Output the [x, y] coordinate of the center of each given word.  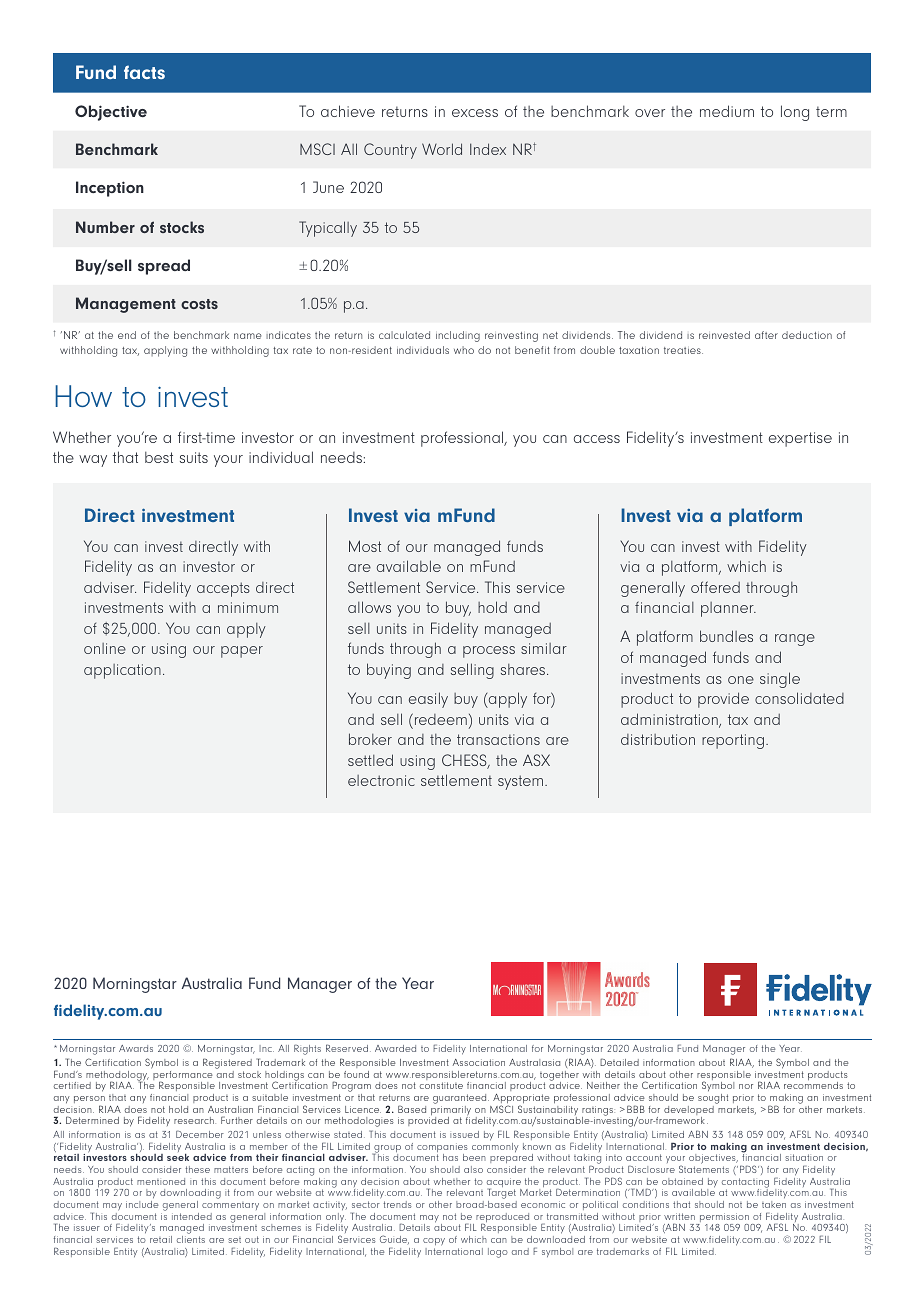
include [142, 1204]
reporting [733, 741]
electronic [381, 780]
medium [727, 111]
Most [365, 546]
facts [144, 72]
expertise [800, 439]
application [122, 671]
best [159, 457]
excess [475, 113]
